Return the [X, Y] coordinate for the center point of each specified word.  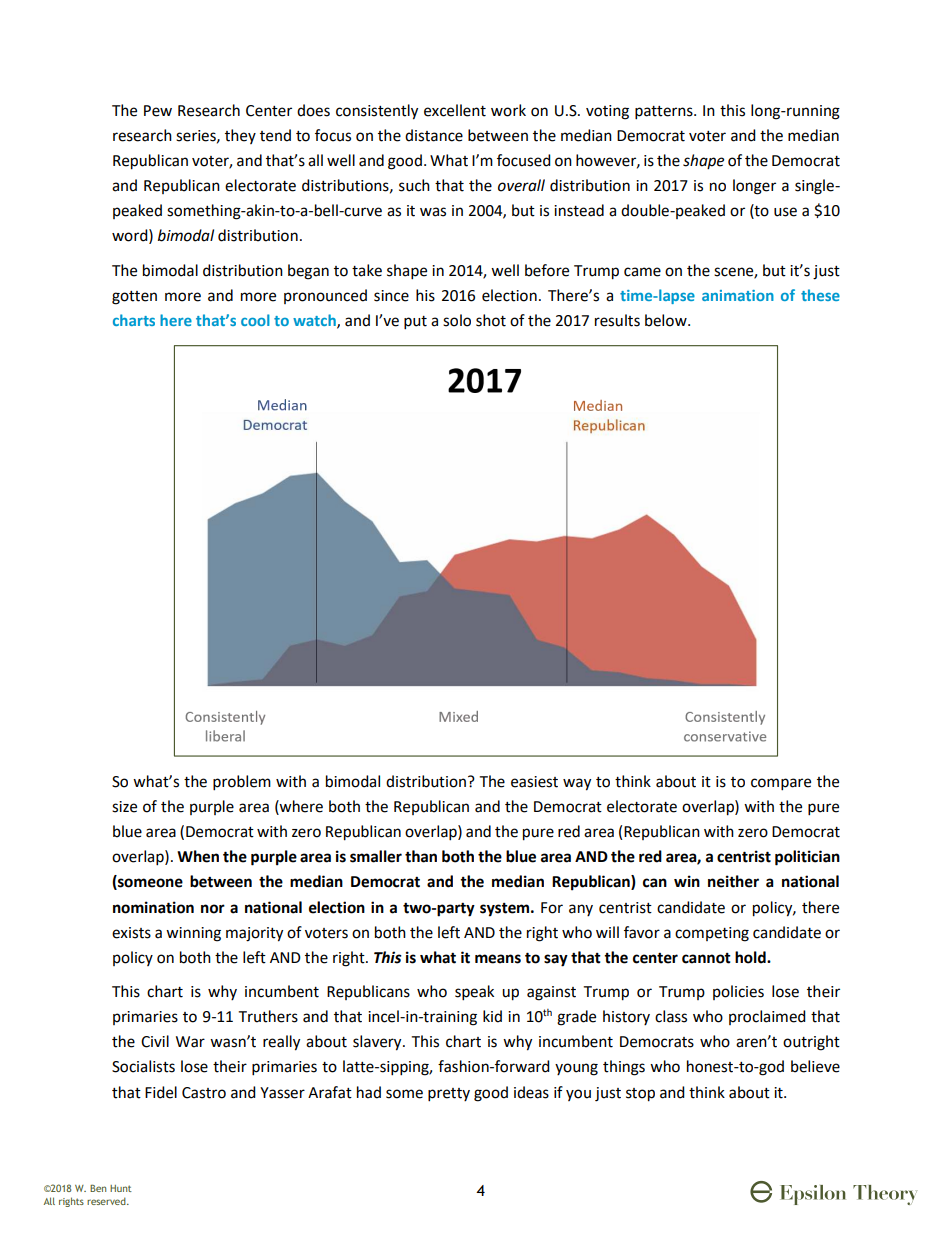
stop [640, 1095]
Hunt [121, 1188]
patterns [665, 113]
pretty [449, 1095]
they [240, 136]
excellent [455, 110]
